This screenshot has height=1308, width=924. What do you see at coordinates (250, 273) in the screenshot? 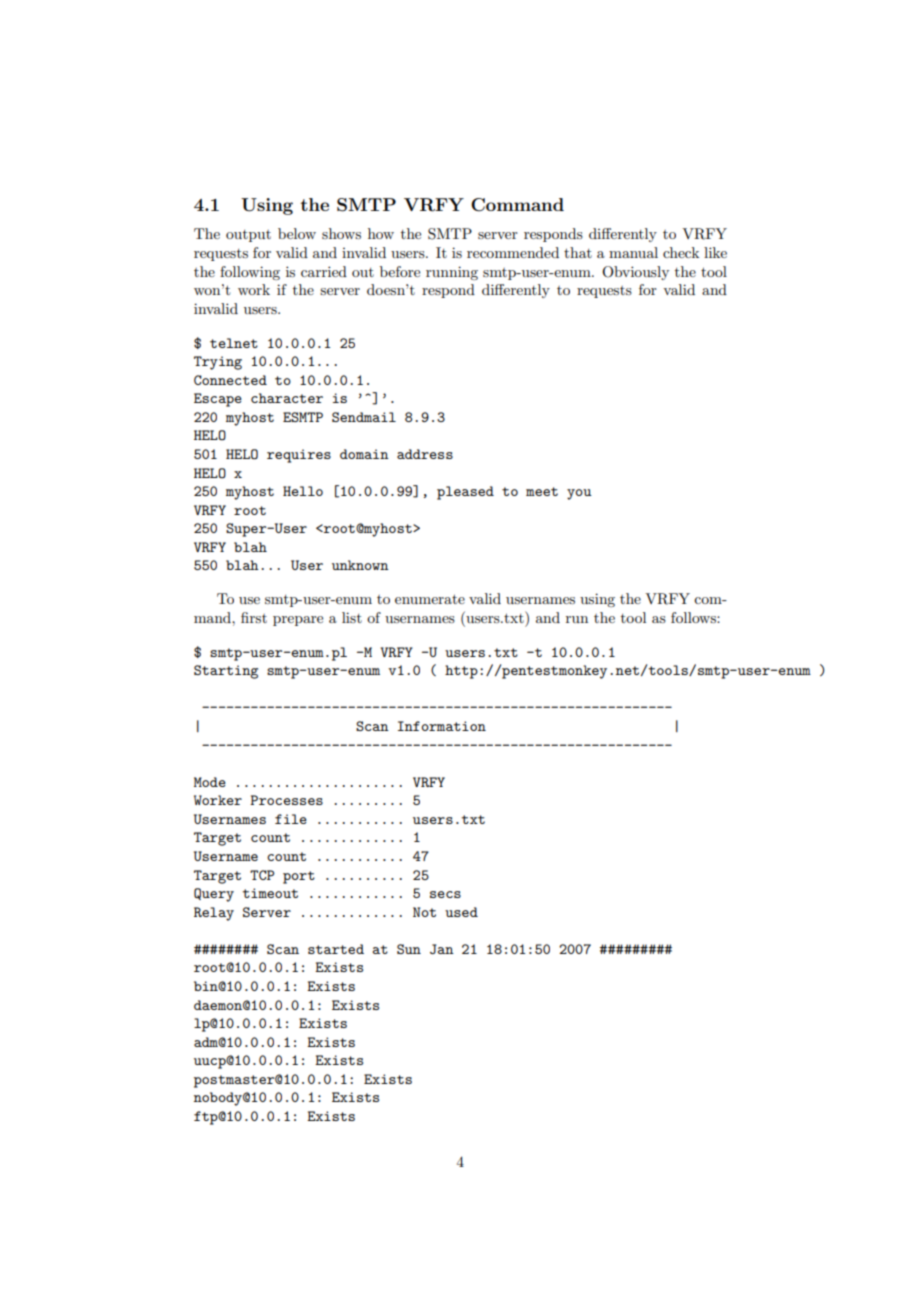
I see `following` at bounding box center [250, 273].
